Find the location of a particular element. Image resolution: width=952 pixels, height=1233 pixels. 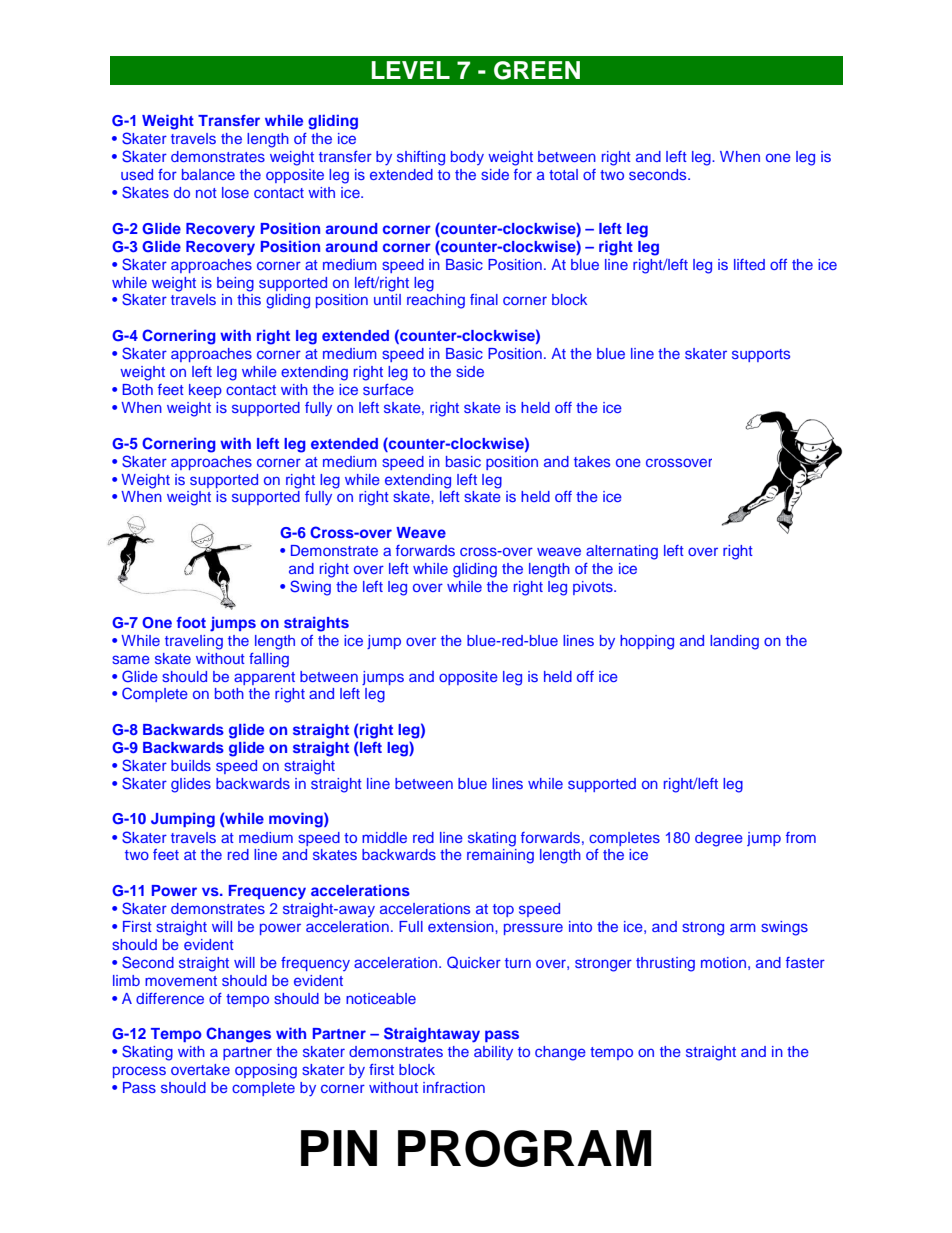

remaining is located at coordinates (500, 856).
